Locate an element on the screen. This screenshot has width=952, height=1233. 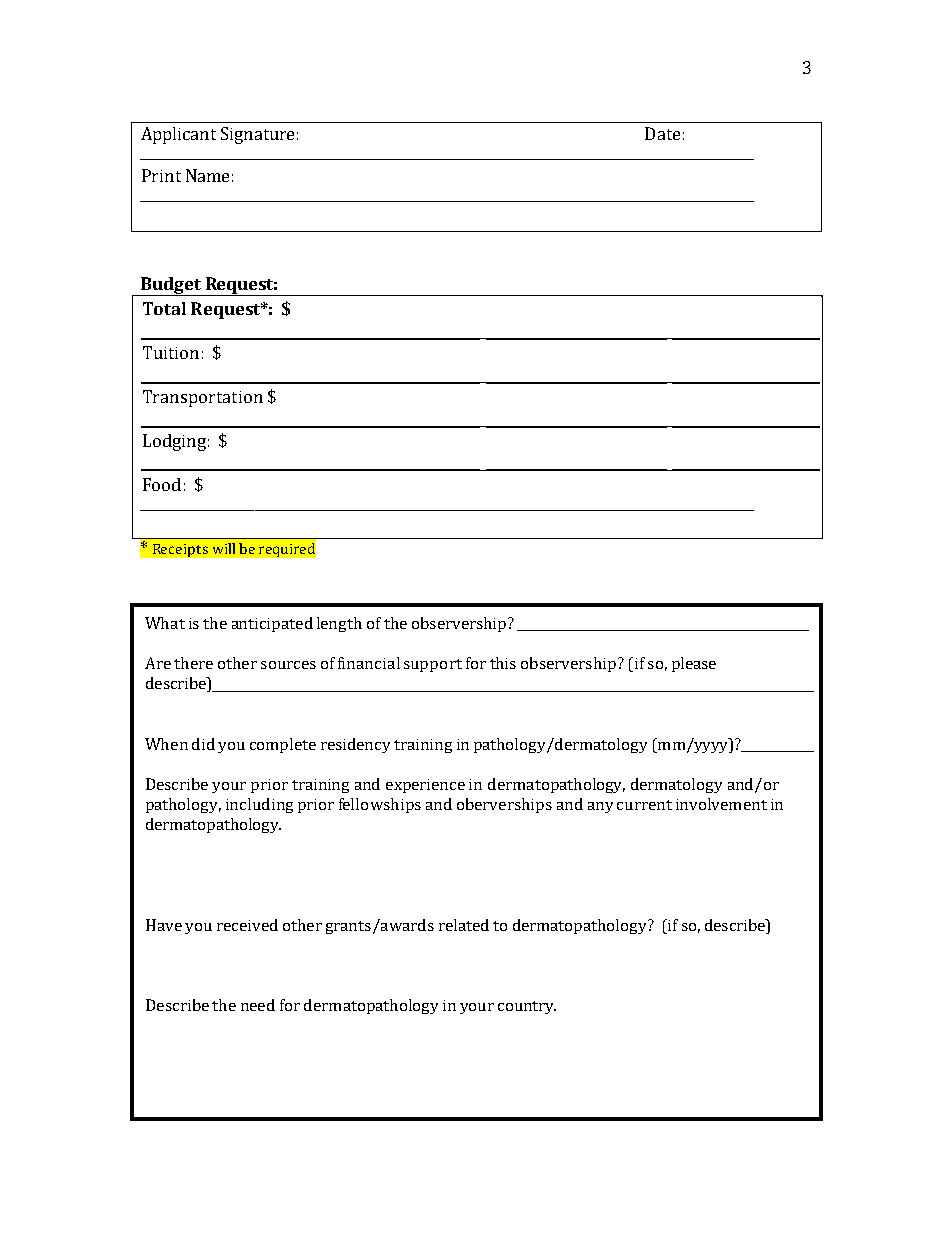
related is located at coordinates (464, 925).
